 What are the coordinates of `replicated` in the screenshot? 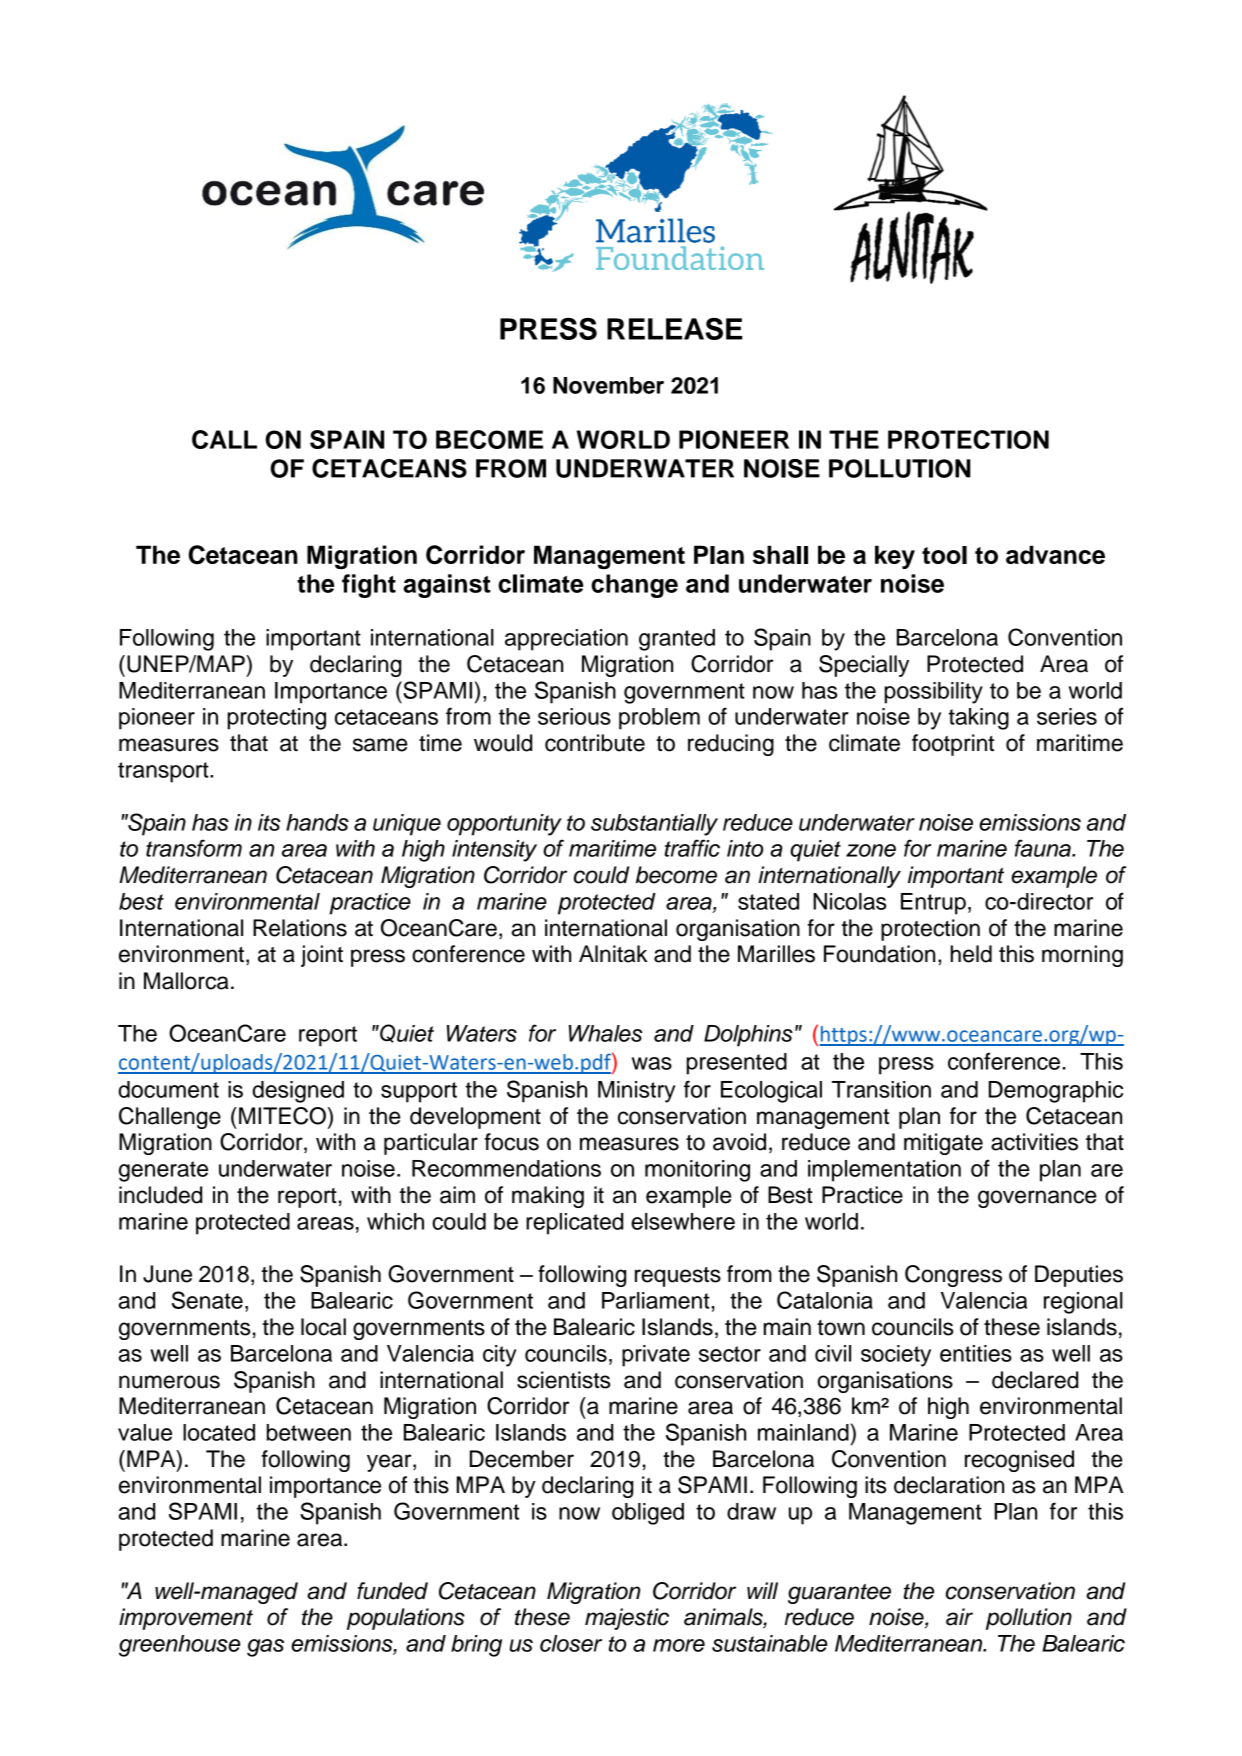 It's located at (574, 1224).
